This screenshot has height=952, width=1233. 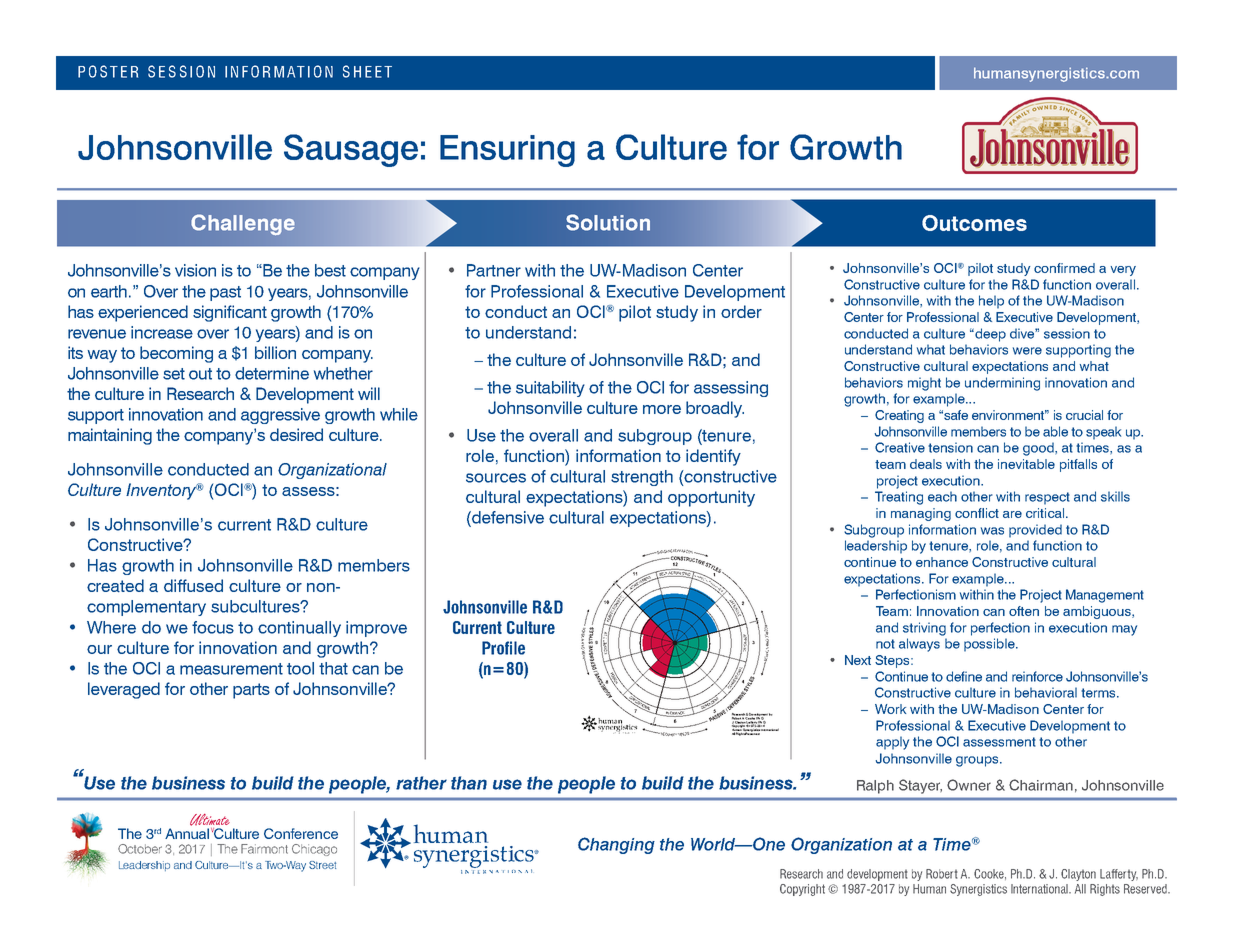 I want to click on often, so click(x=1024, y=611).
